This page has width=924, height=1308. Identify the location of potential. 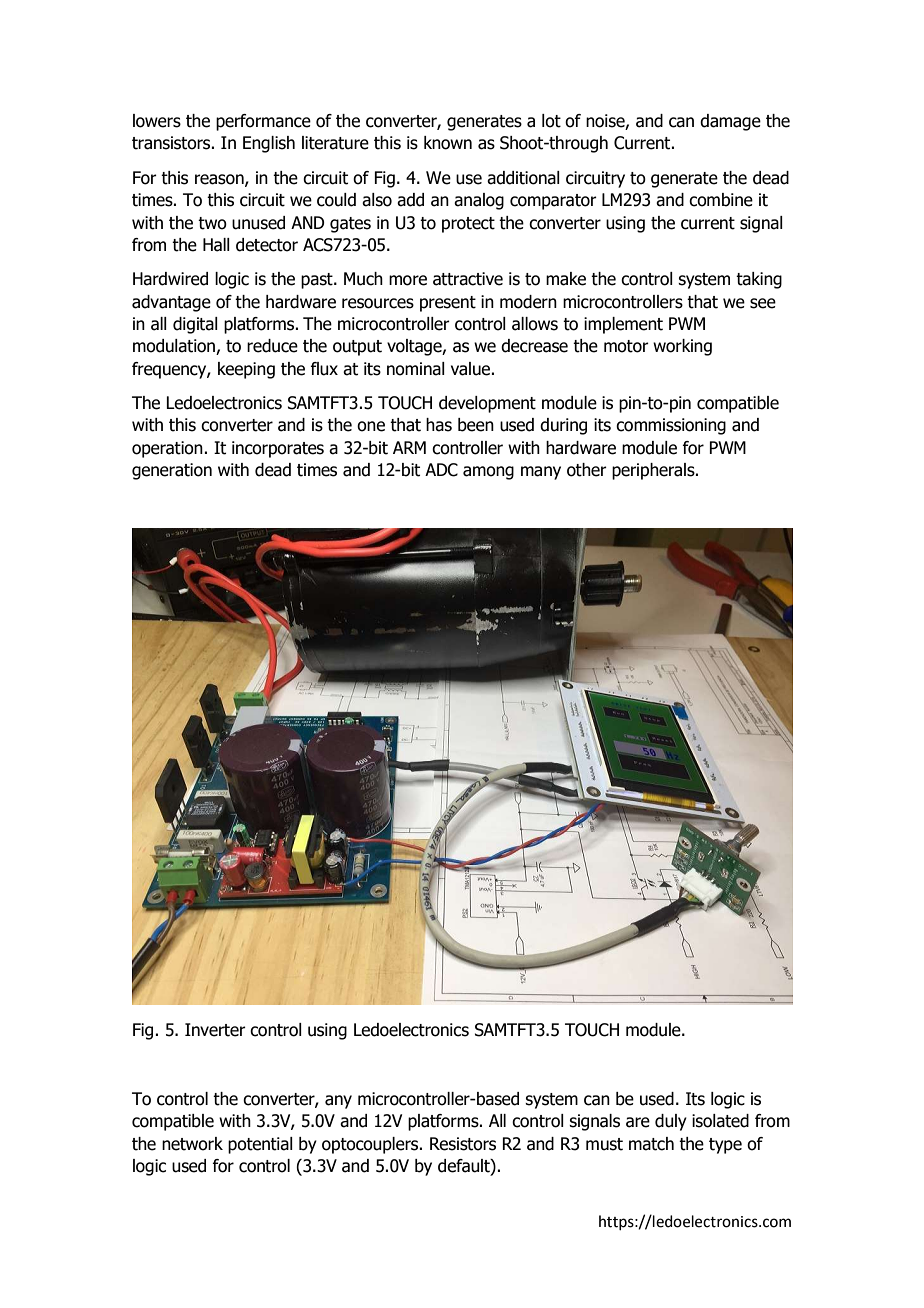
(260, 1145).
